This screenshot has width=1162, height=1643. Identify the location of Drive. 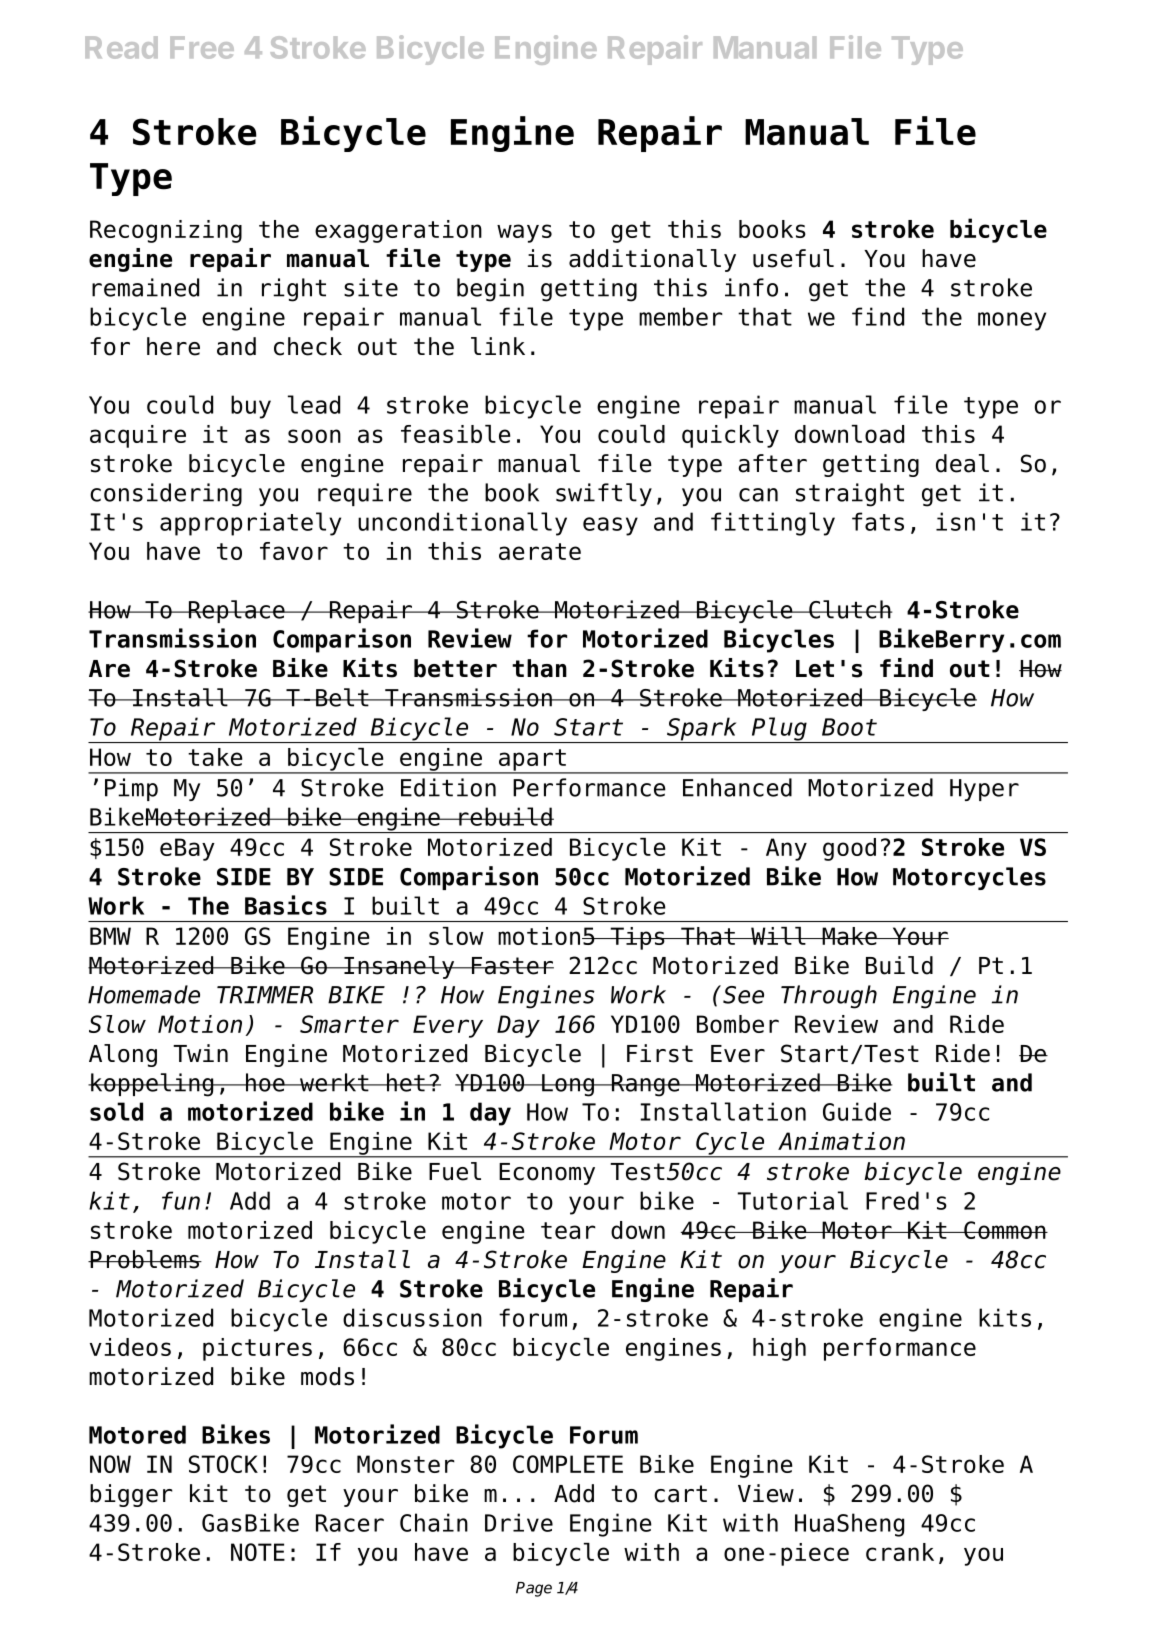
(519, 1522).
